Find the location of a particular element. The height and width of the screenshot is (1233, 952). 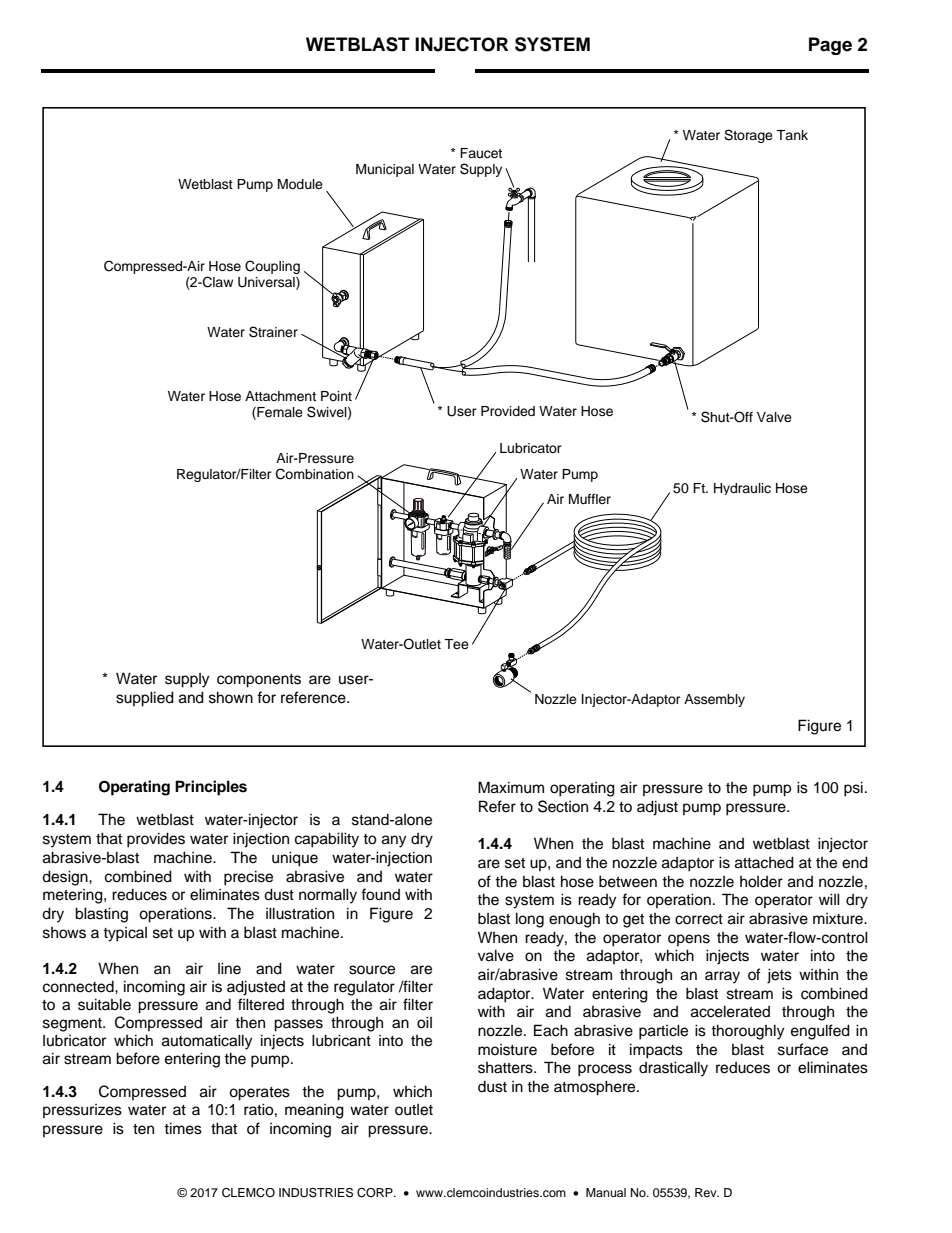

Module is located at coordinates (300, 184).
